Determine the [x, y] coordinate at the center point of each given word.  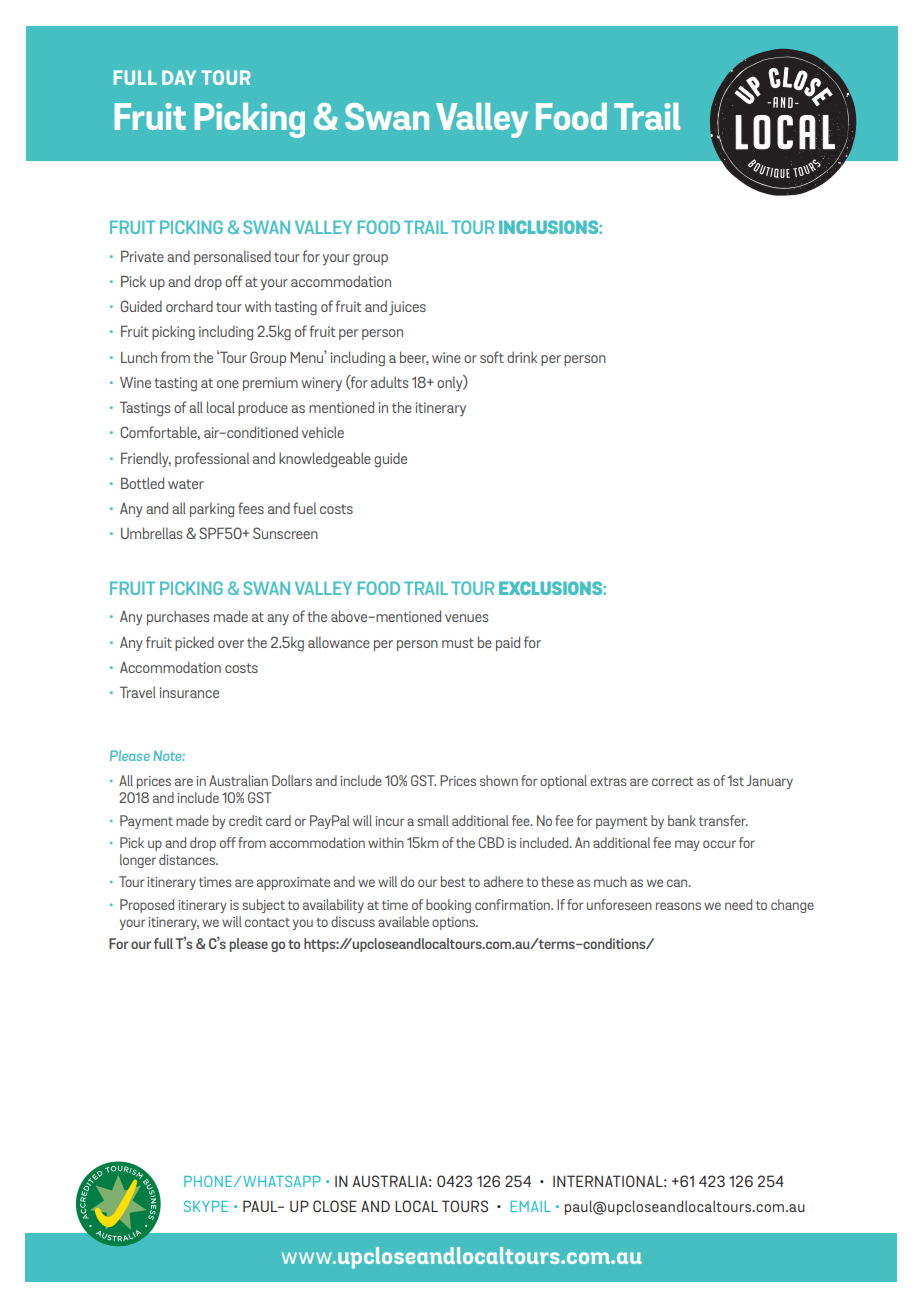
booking [448, 906]
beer [414, 358]
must [458, 643]
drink [522, 357]
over [231, 644]
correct [673, 781]
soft [492, 357]
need [738, 904]
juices [407, 308]
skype [206, 1206]
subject [263, 906]
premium [270, 384]
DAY [179, 77]
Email [531, 1206]
